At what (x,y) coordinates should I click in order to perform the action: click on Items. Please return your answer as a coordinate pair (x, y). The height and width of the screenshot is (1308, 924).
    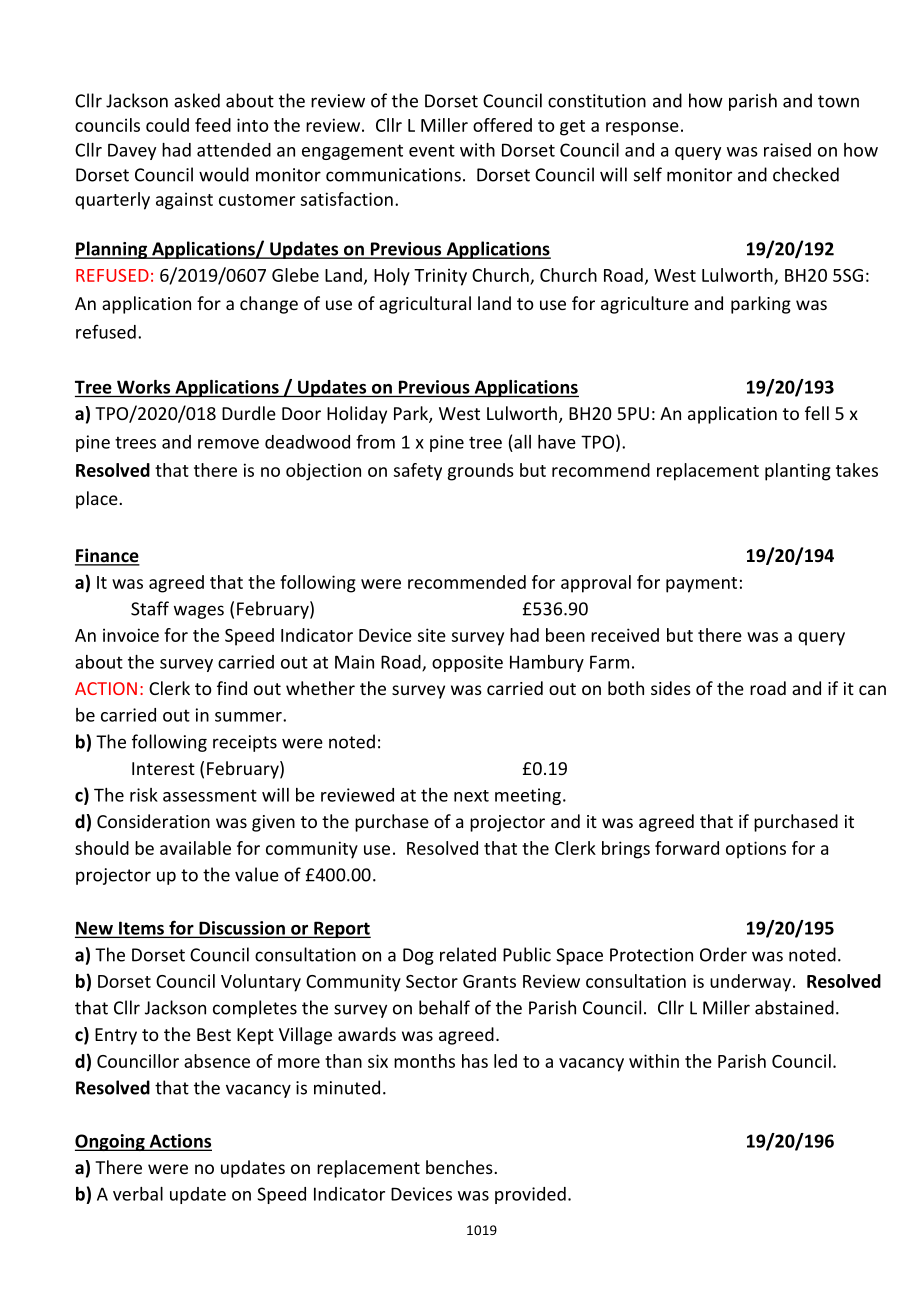
    Looking at the image, I should click on (141, 929).
